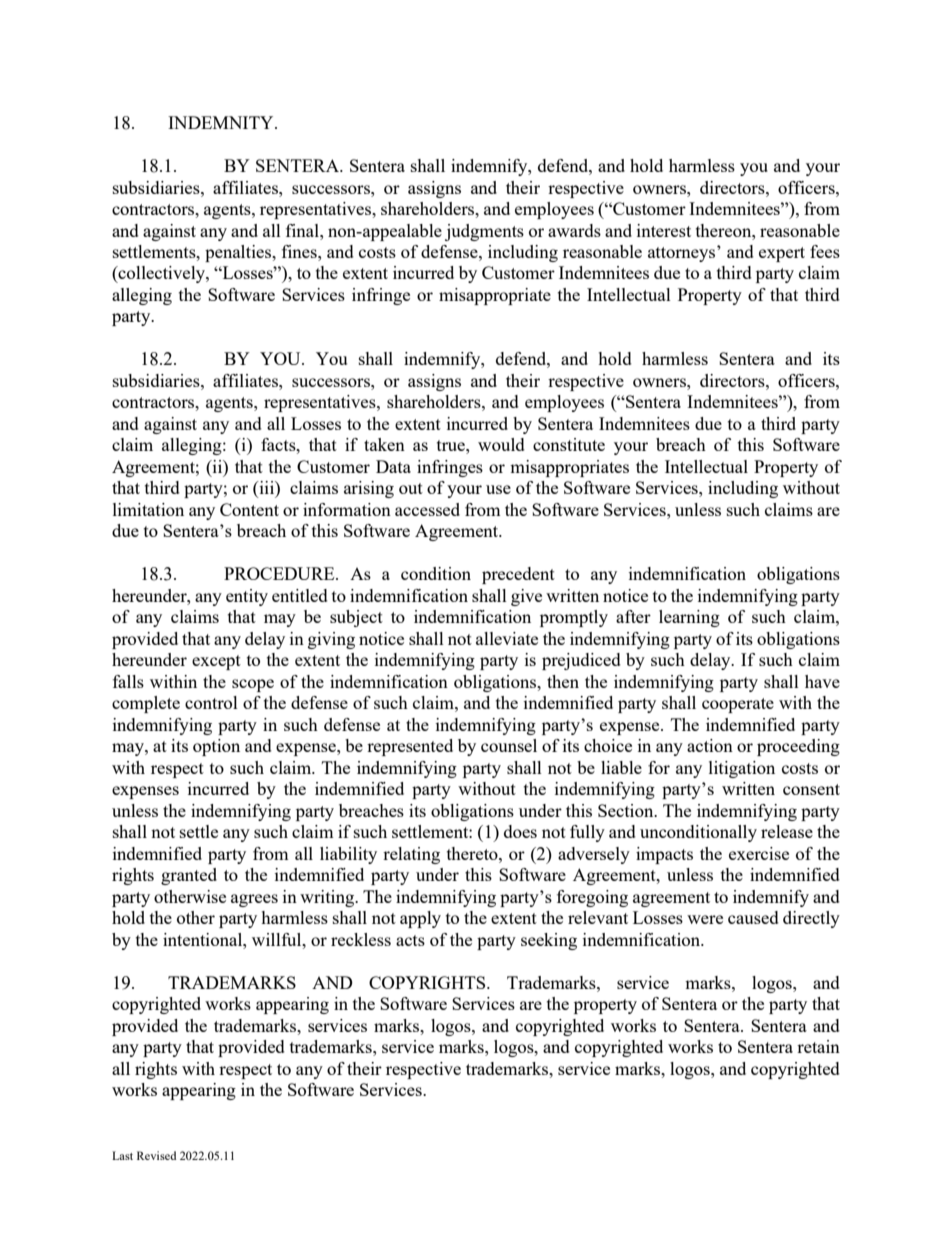 The image size is (952, 1233). I want to click on seeking, so click(549, 941).
